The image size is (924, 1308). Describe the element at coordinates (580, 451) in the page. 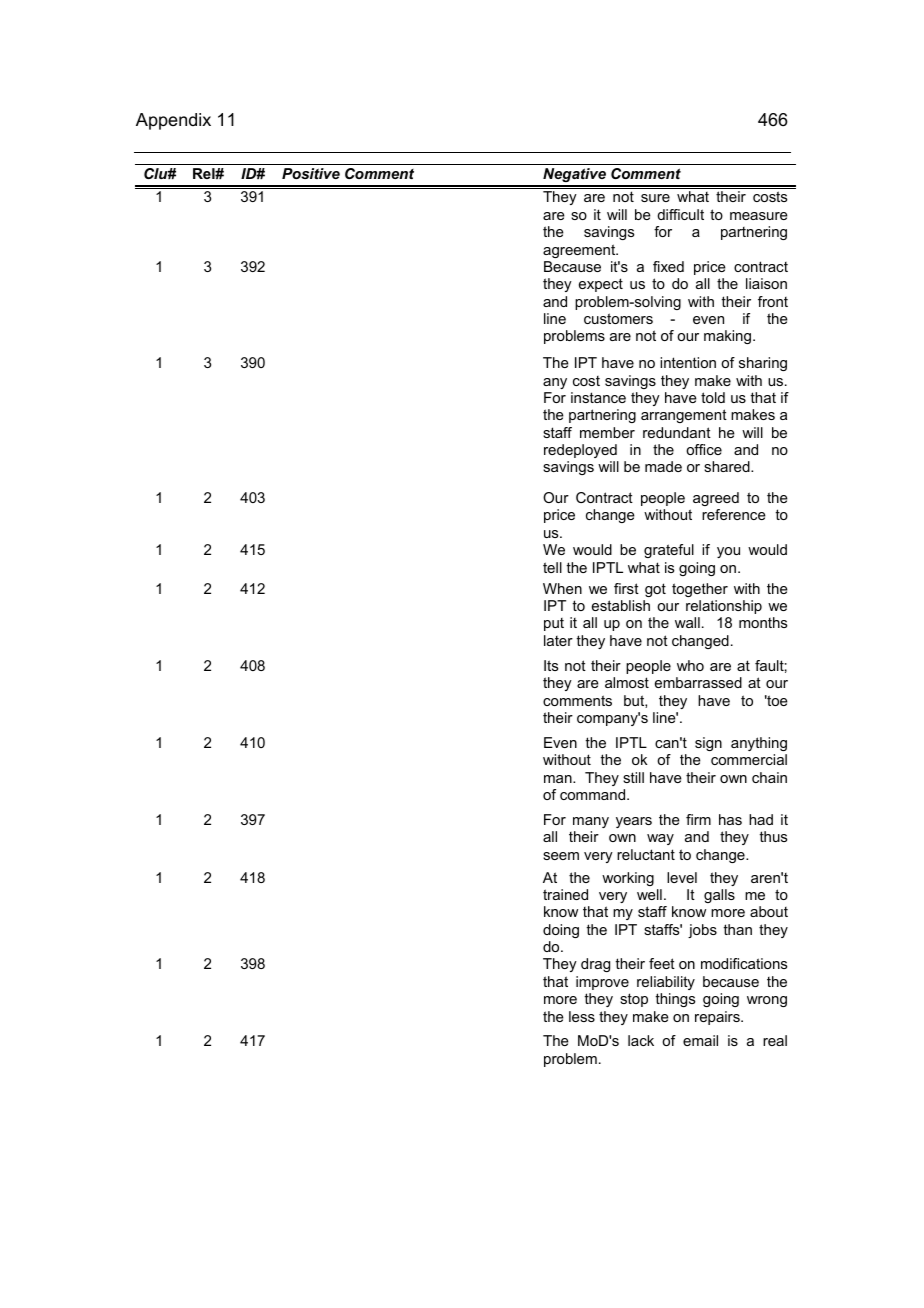

I see `redeployed` at that location.
